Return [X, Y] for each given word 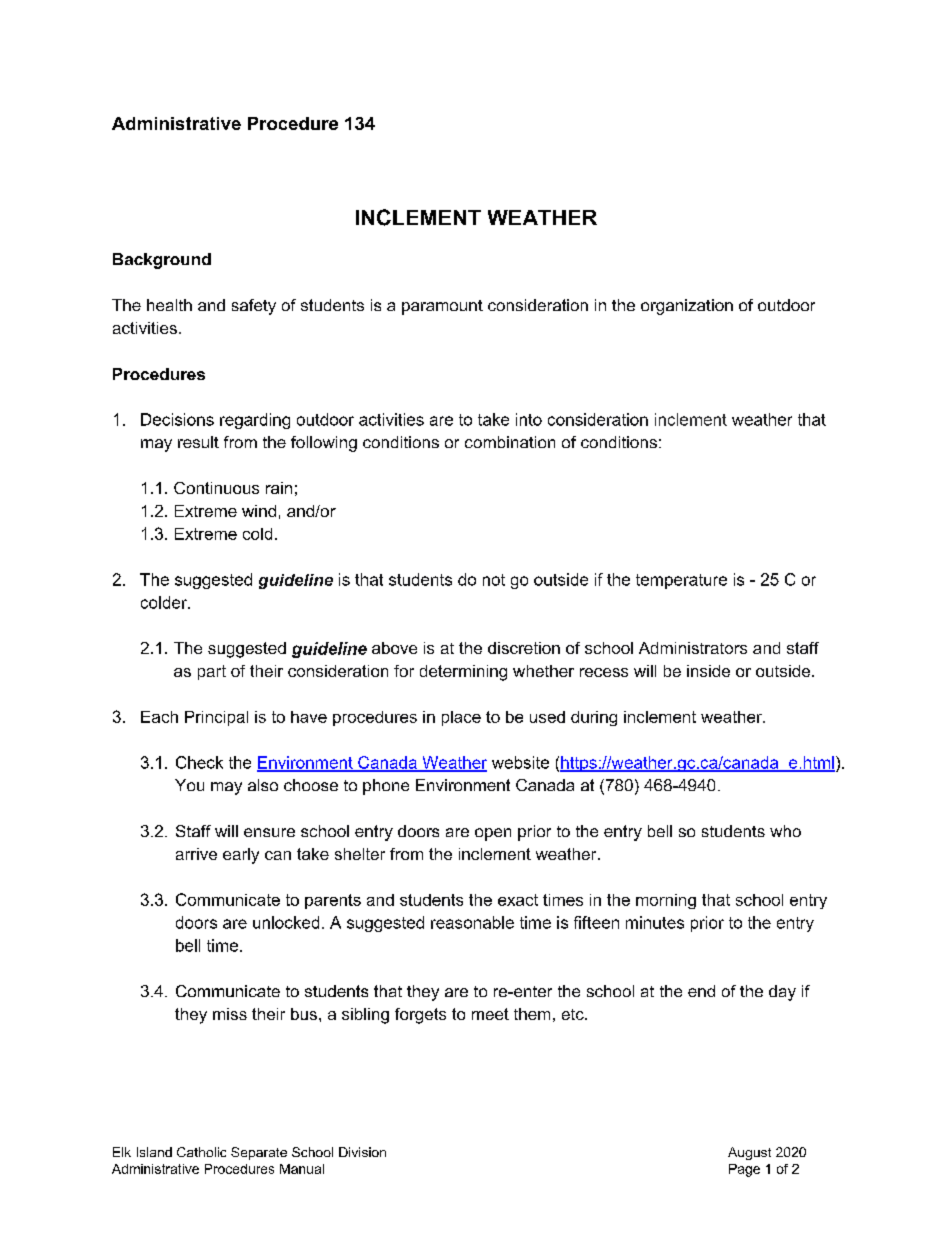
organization [687, 307]
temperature [681, 581]
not [494, 580]
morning [666, 901]
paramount [442, 307]
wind [259, 511]
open [493, 834]
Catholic [201, 1152]
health [169, 305]
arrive [196, 854]
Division [362, 1152]
